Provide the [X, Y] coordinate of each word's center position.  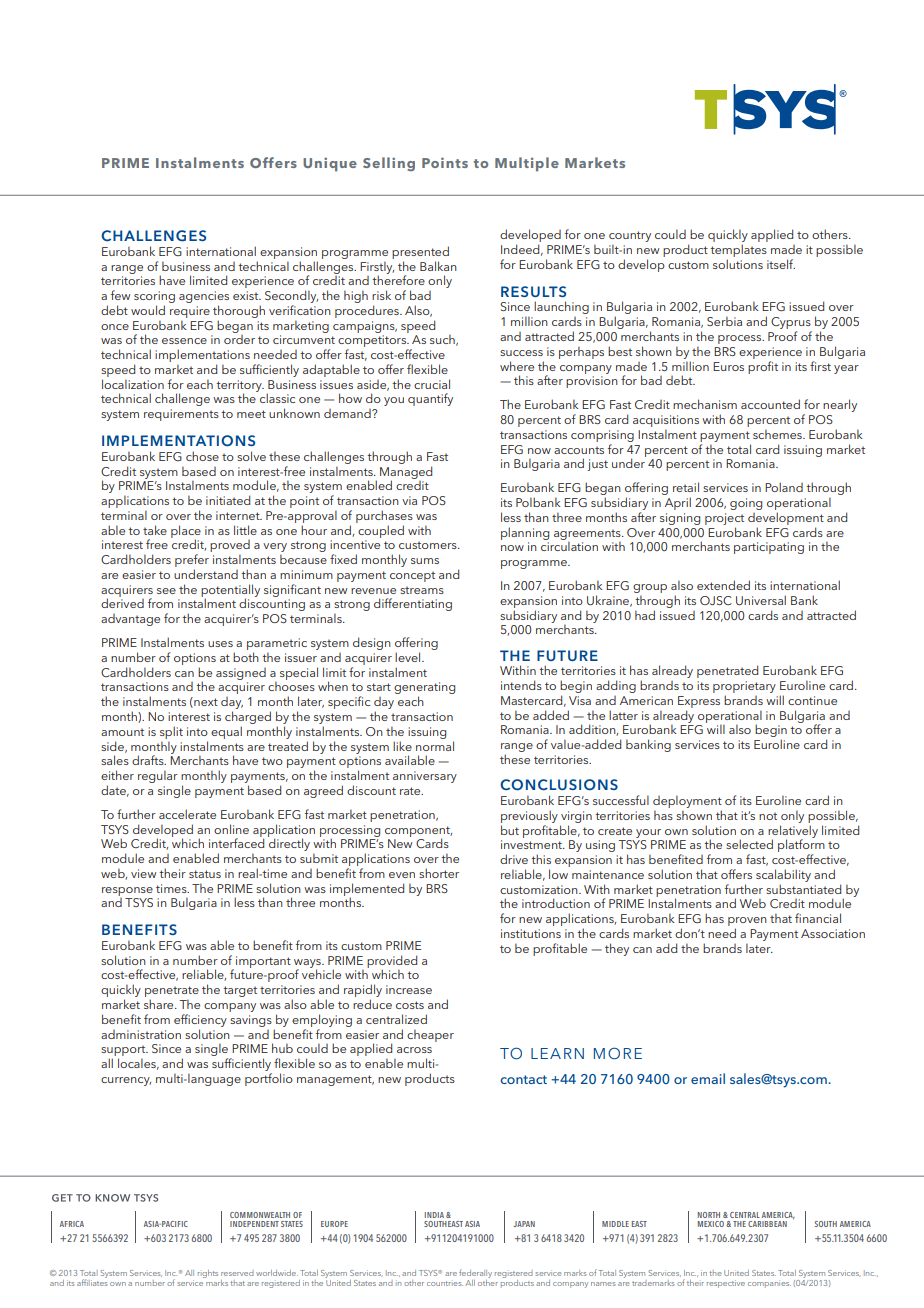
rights [208, 1274]
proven [747, 923]
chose [202, 456]
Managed [406, 473]
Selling [389, 164]
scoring [154, 298]
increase [409, 989]
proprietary [744, 688]
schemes [778, 434]
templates [738, 252]
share [160, 1004]
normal [435, 746]
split [171, 732]
